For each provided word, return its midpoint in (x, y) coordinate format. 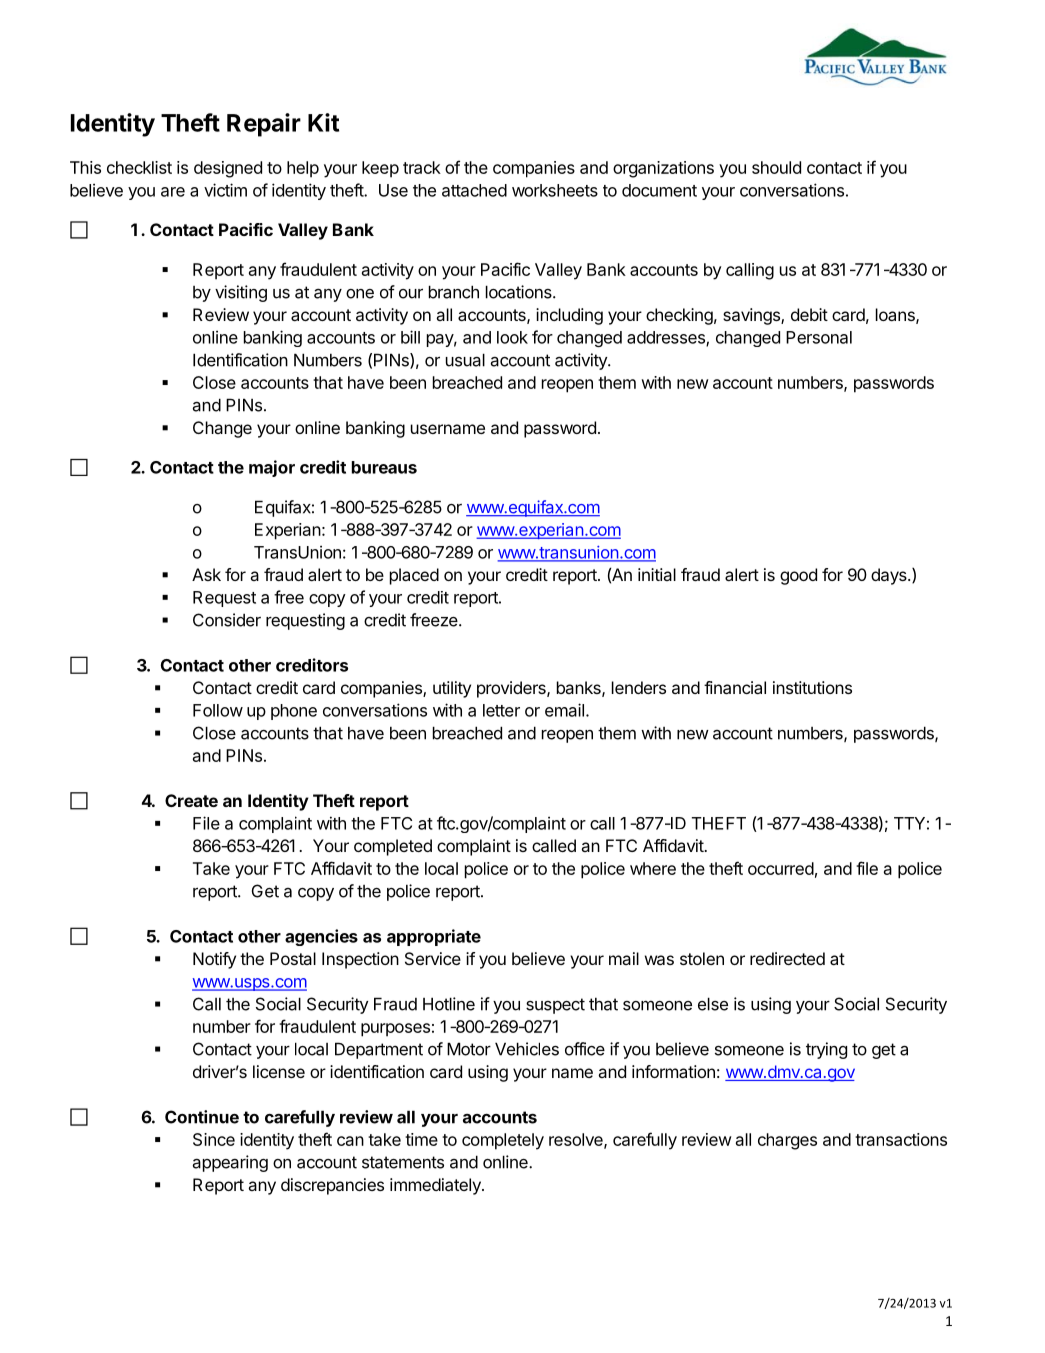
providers (512, 689)
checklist (139, 167)
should (776, 167)
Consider (227, 620)
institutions (812, 687)
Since (214, 1139)
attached (474, 190)
